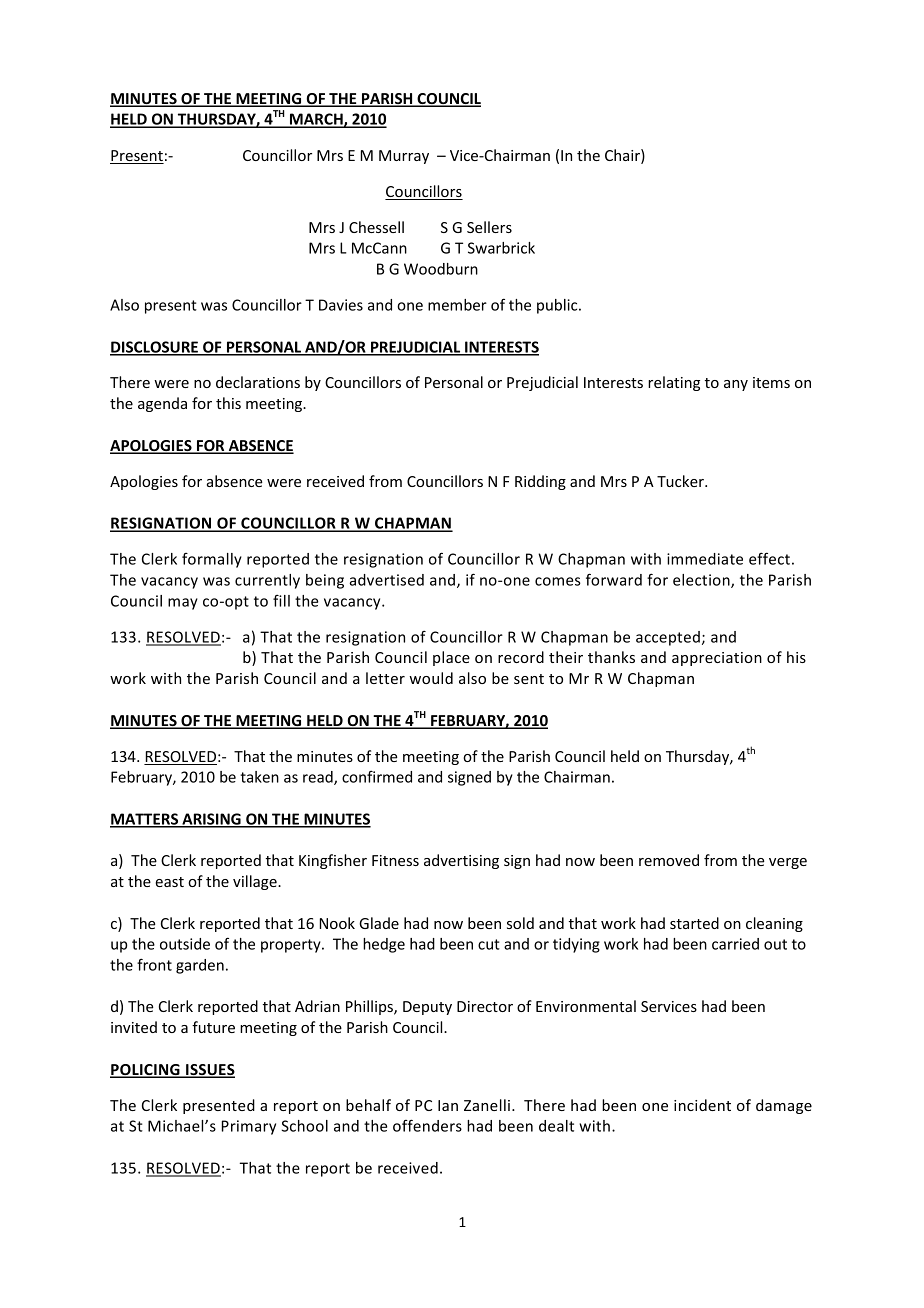 The width and height of the image is (924, 1308). Describe the element at coordinates (183, 604) in the image. I see `may` at that location.
